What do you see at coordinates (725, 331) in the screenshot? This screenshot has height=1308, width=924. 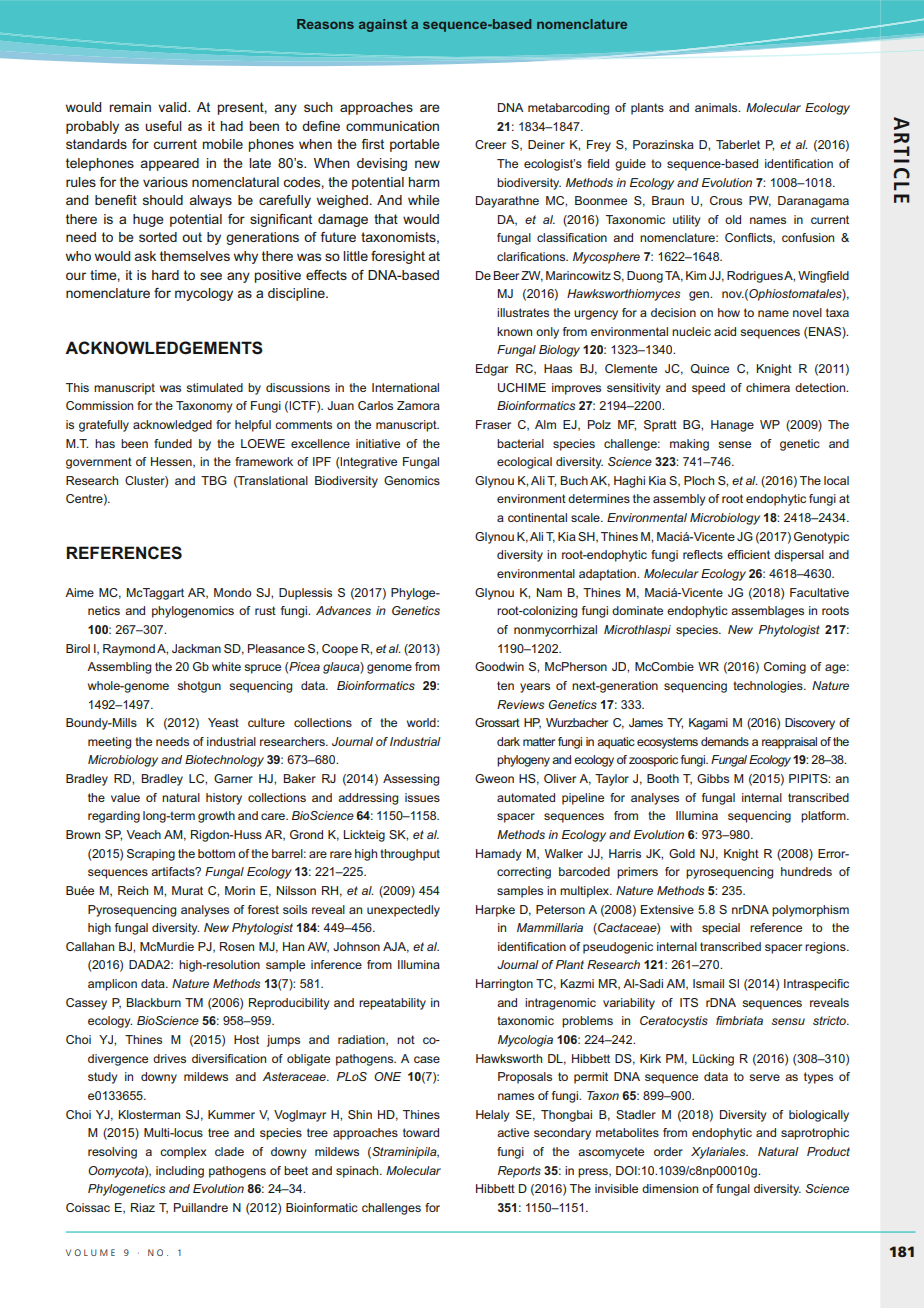 I see `acid` at bounding box center [725, 331].
